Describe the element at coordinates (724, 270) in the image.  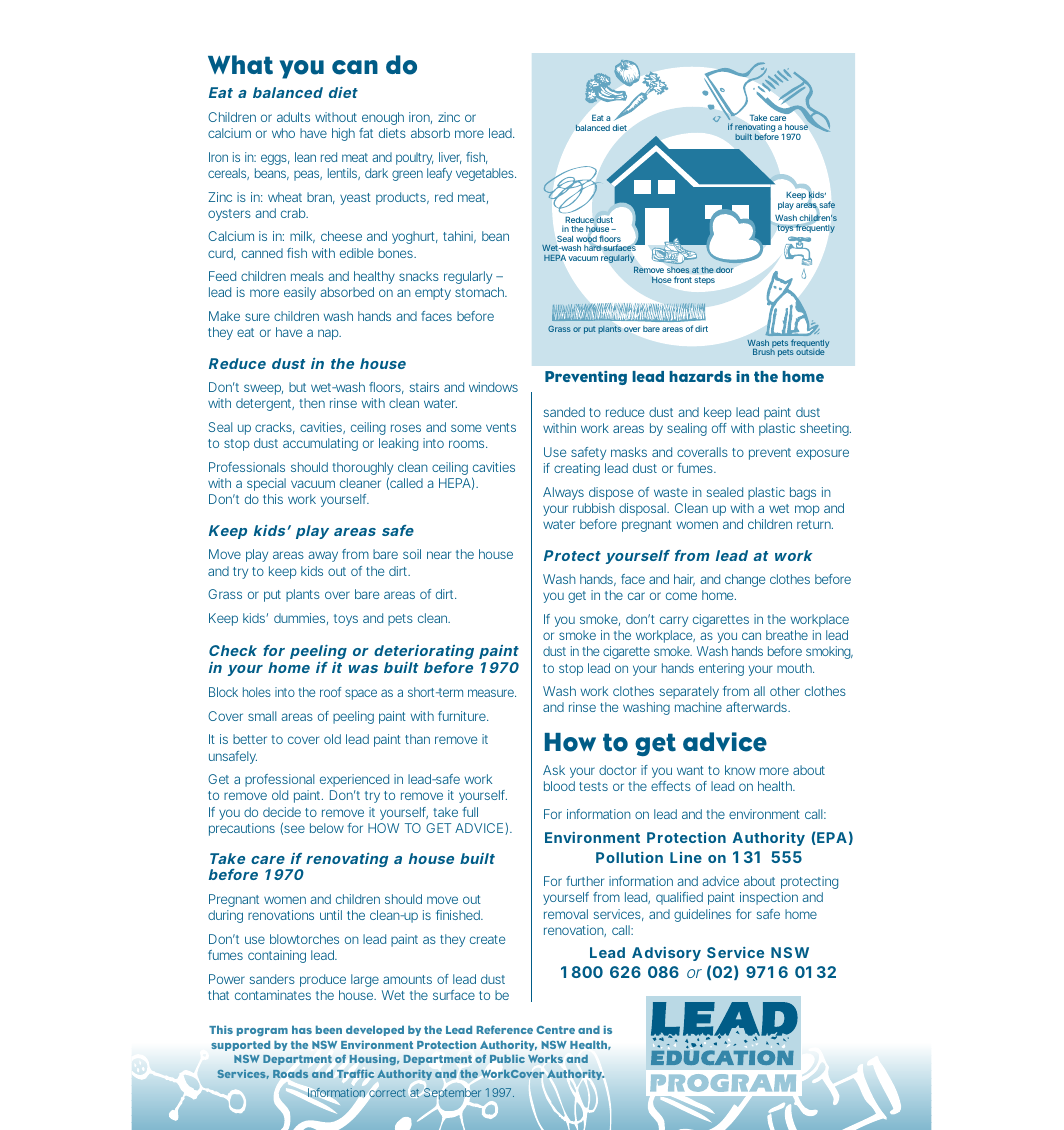
I see `door` at that location.
